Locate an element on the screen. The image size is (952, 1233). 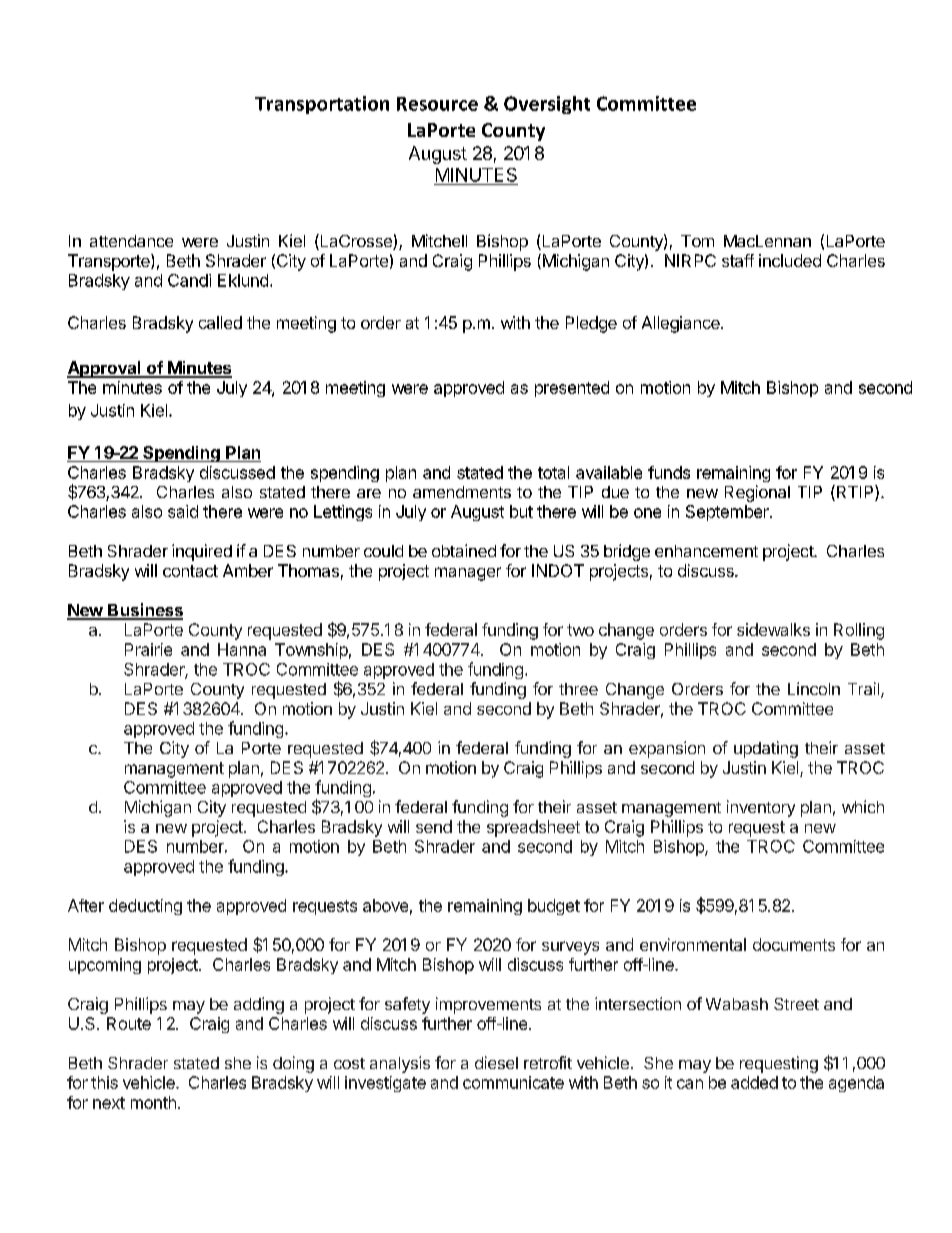
Approval is located at coordinates (105, 369).
